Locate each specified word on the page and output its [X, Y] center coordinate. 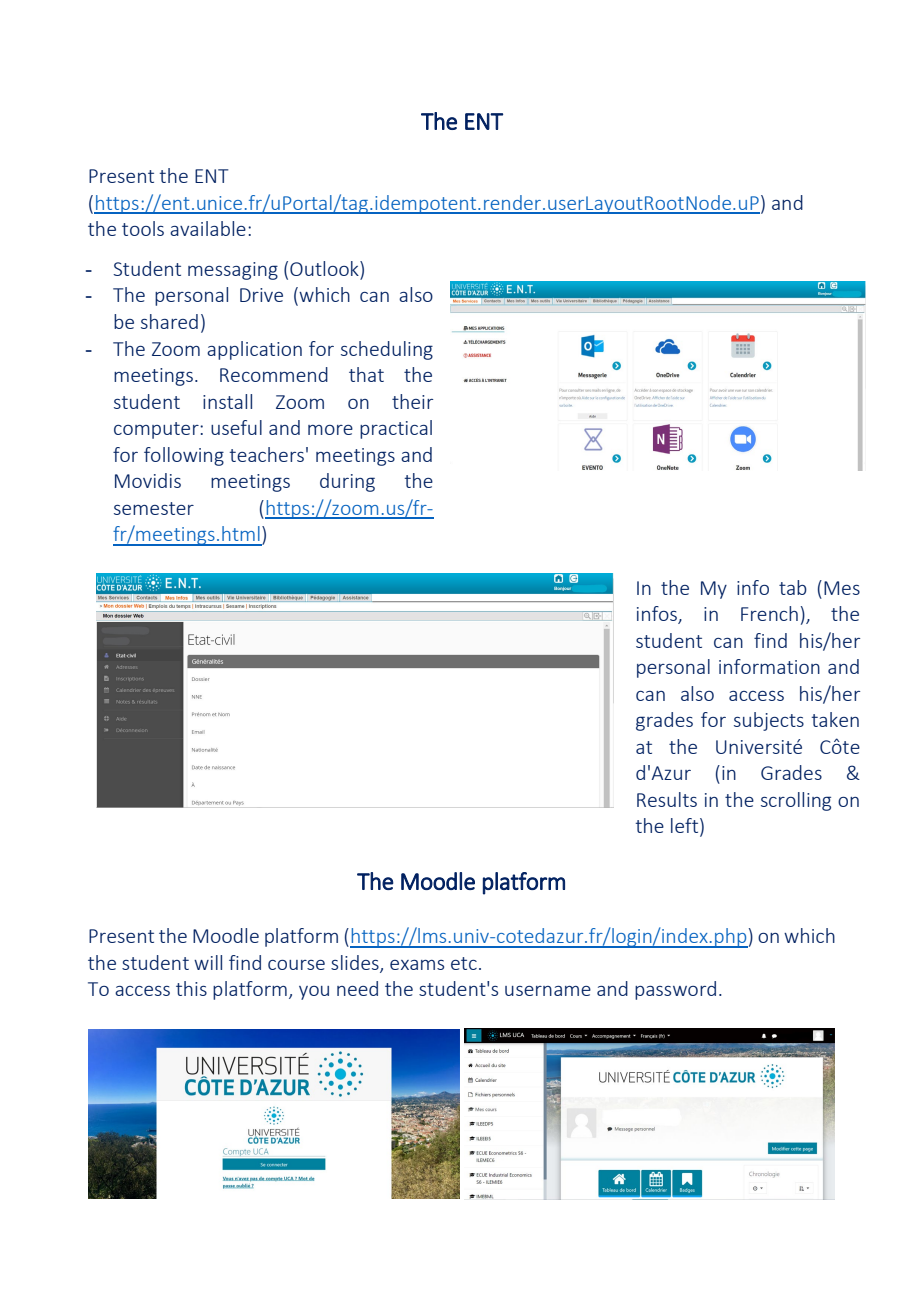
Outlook [325, 270]
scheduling [387, 350]
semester [154, 508]
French [769, 613]
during [347, 482]
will [208, 962]
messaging [233, 271]
